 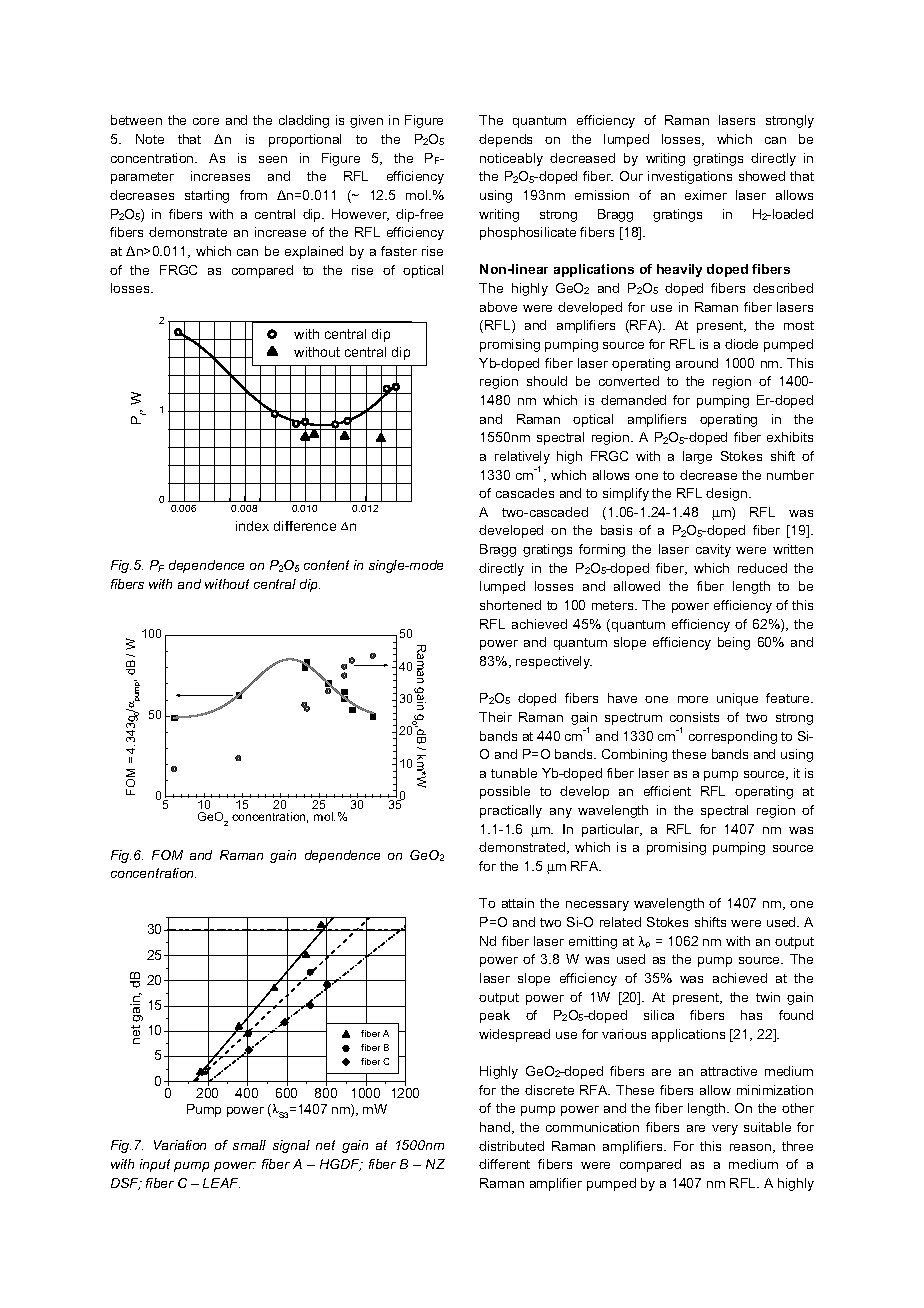 What do you see at coordinates (206, 121) in the screenshot?
I see `core` at bounding box center [206, 121].
